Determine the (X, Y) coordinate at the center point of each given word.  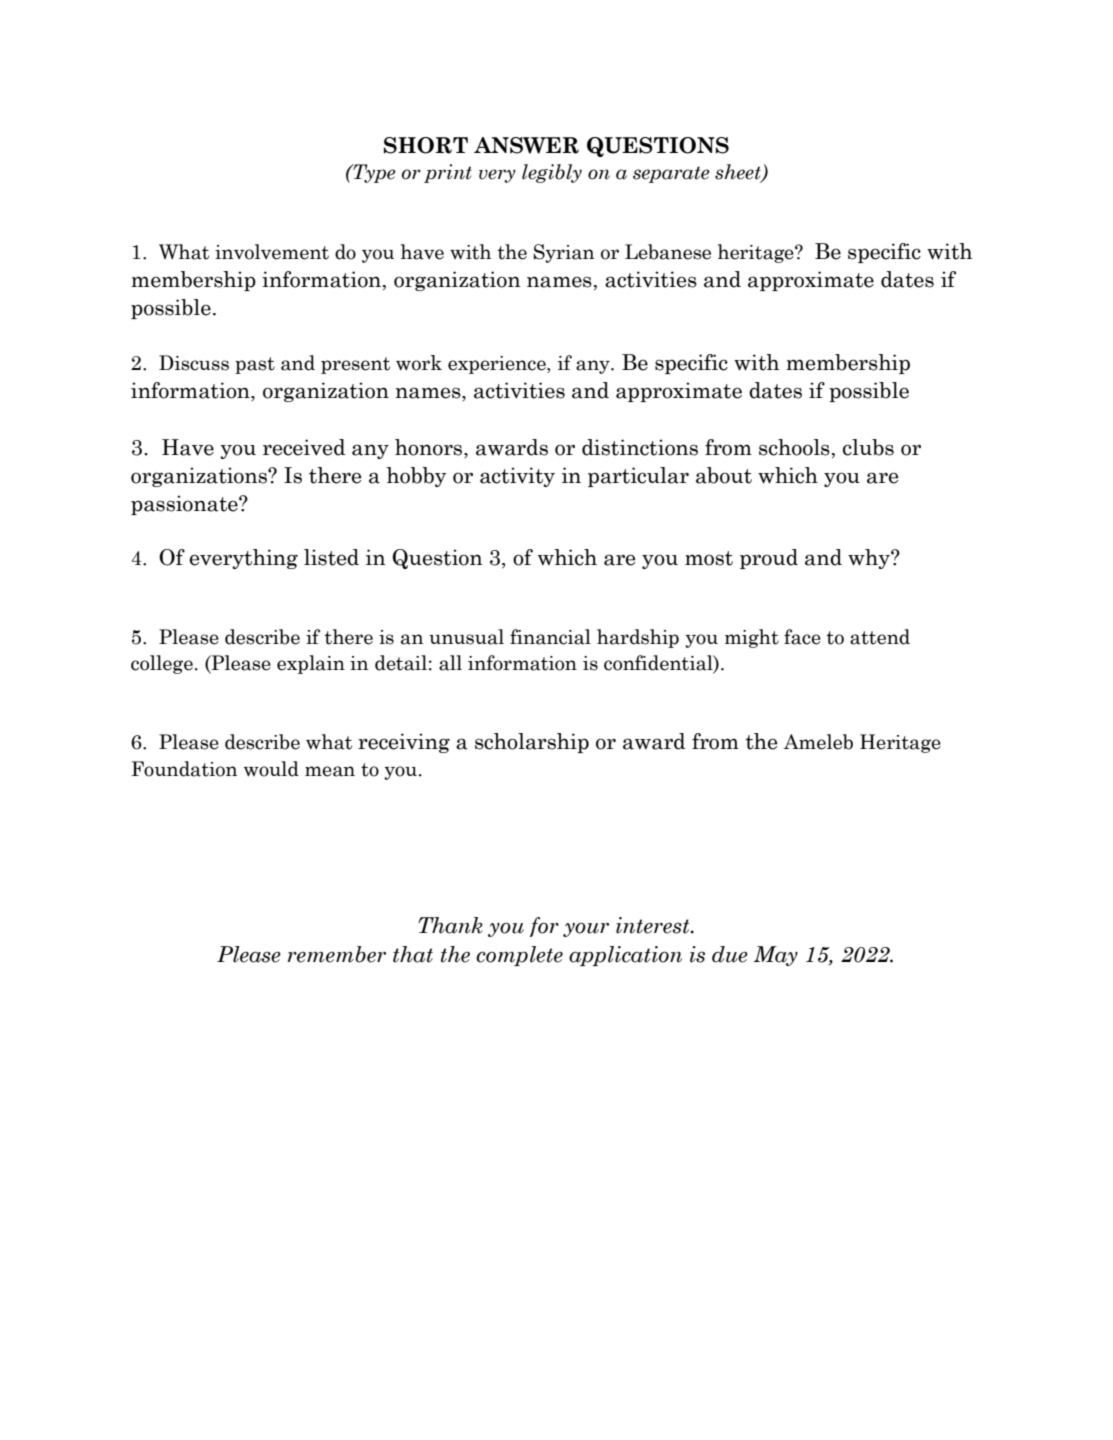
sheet (739, 173)
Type (373, 173)
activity (517, 477)
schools (794, 447)
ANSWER (526, 145)
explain (311, 664)
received (304, 447)
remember (337, 954)
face (802, 637)
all (450, 663)
